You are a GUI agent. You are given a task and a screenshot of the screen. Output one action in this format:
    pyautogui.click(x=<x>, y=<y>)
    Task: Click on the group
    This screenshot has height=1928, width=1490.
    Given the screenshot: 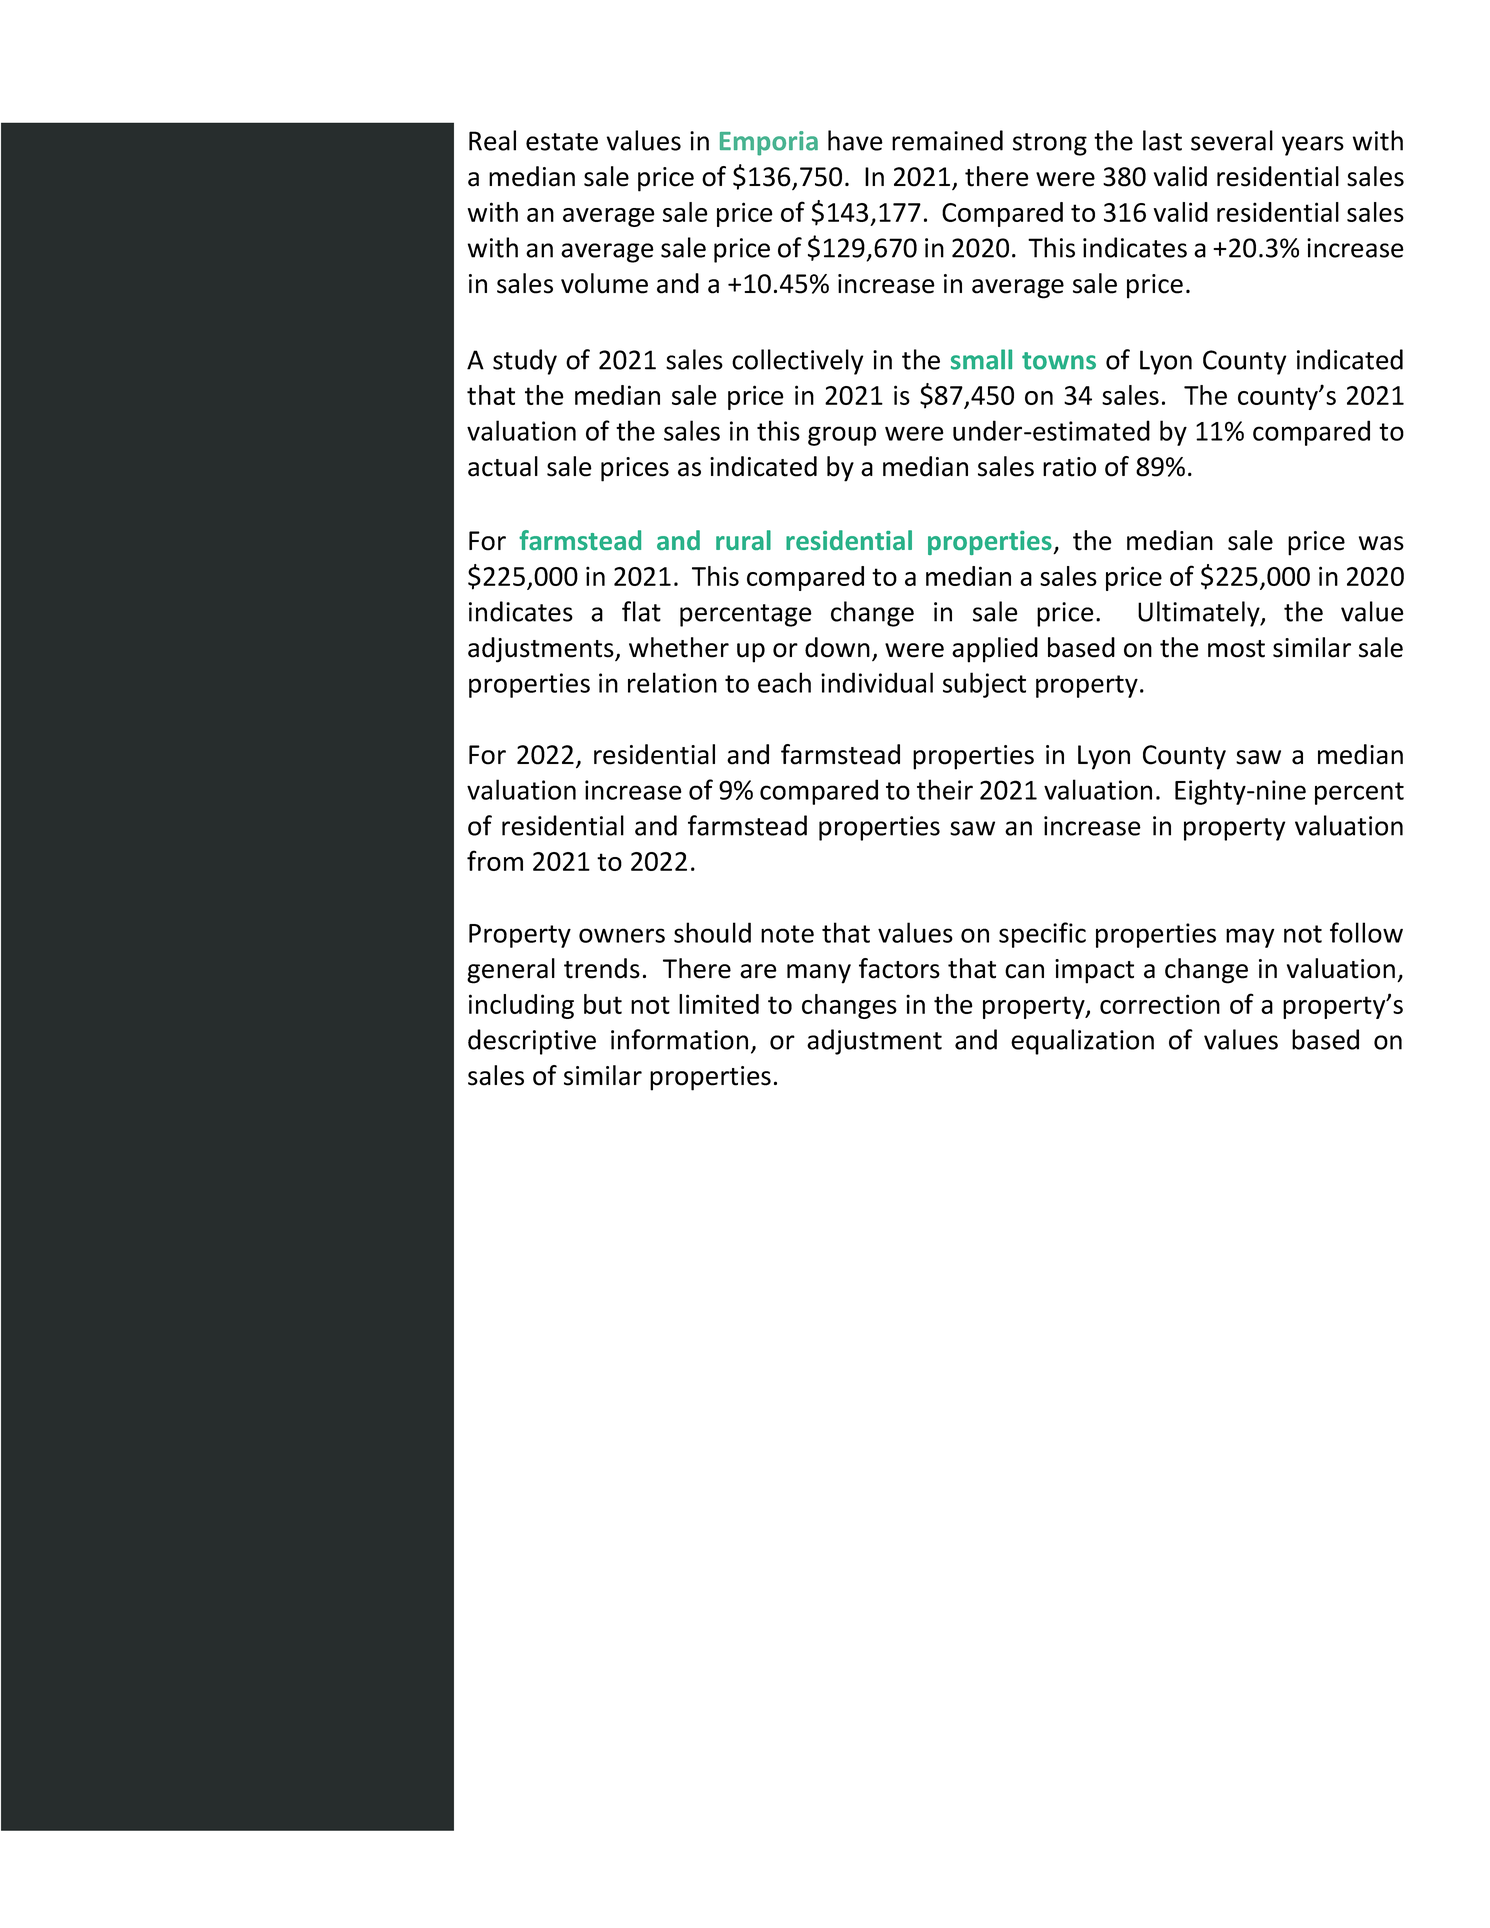 What is the action you would take?
    pyautogui.click(x=842, y=436)
